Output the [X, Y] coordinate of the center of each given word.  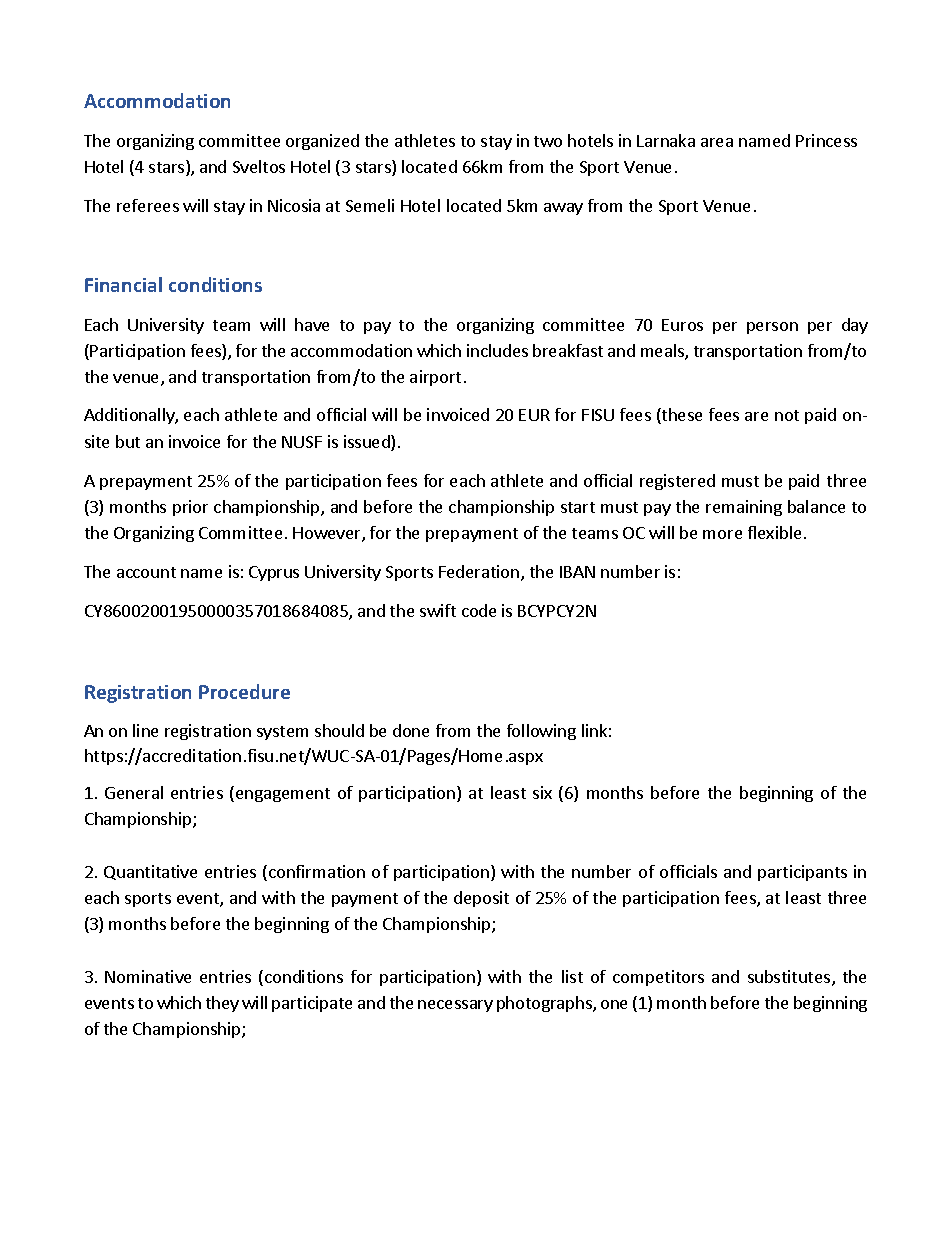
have [312, 324]
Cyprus [274, 573]
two [548, 141]
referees [148, 205]
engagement [283, 795]
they [222, 1004]
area [717, 142]
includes [497, 350]
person [772, 328]
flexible [774, 532]
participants [802, 873]
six [542, 792]
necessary [455, 1006]
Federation [479, 571]
